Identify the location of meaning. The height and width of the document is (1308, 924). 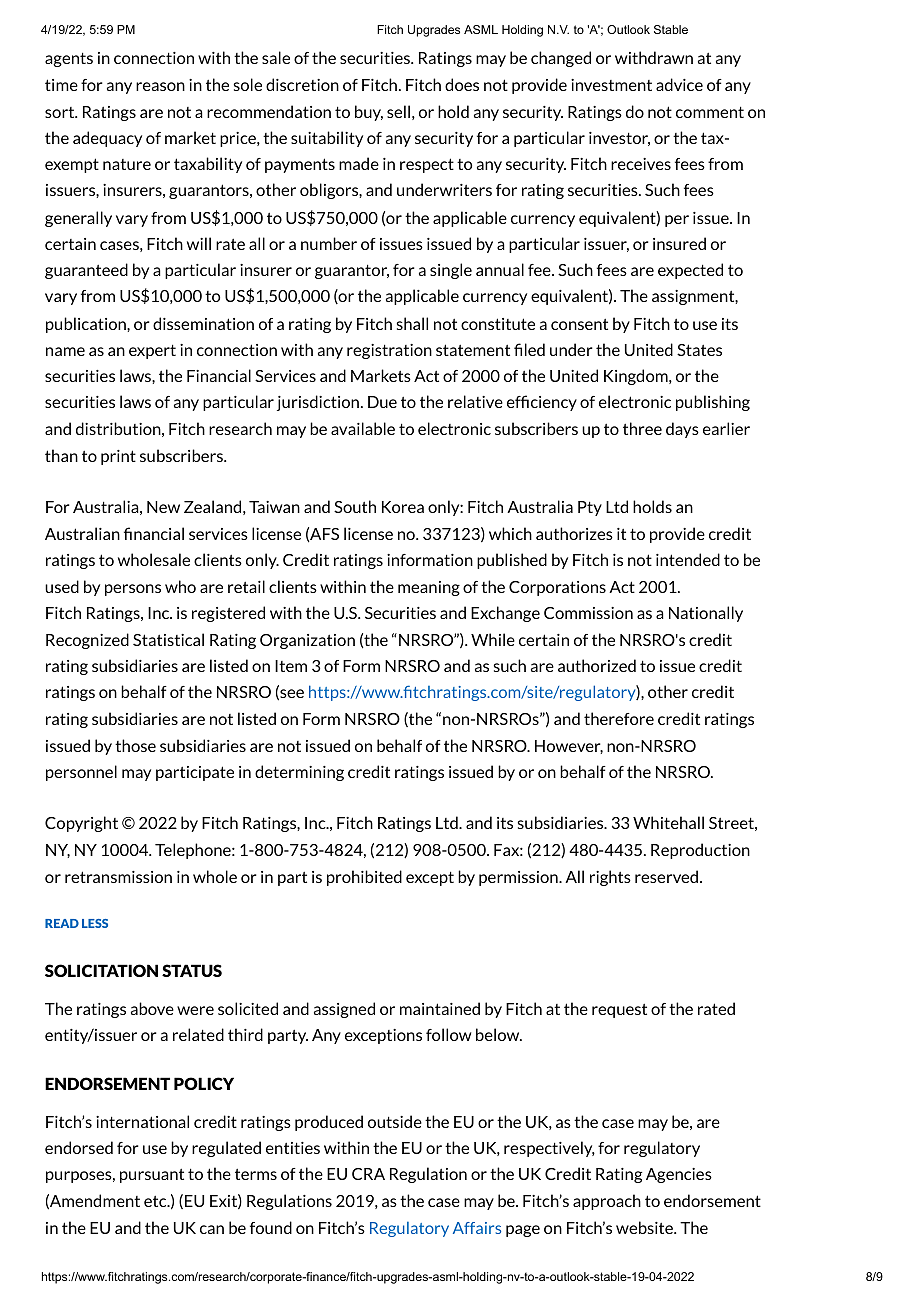
(429, 588).
